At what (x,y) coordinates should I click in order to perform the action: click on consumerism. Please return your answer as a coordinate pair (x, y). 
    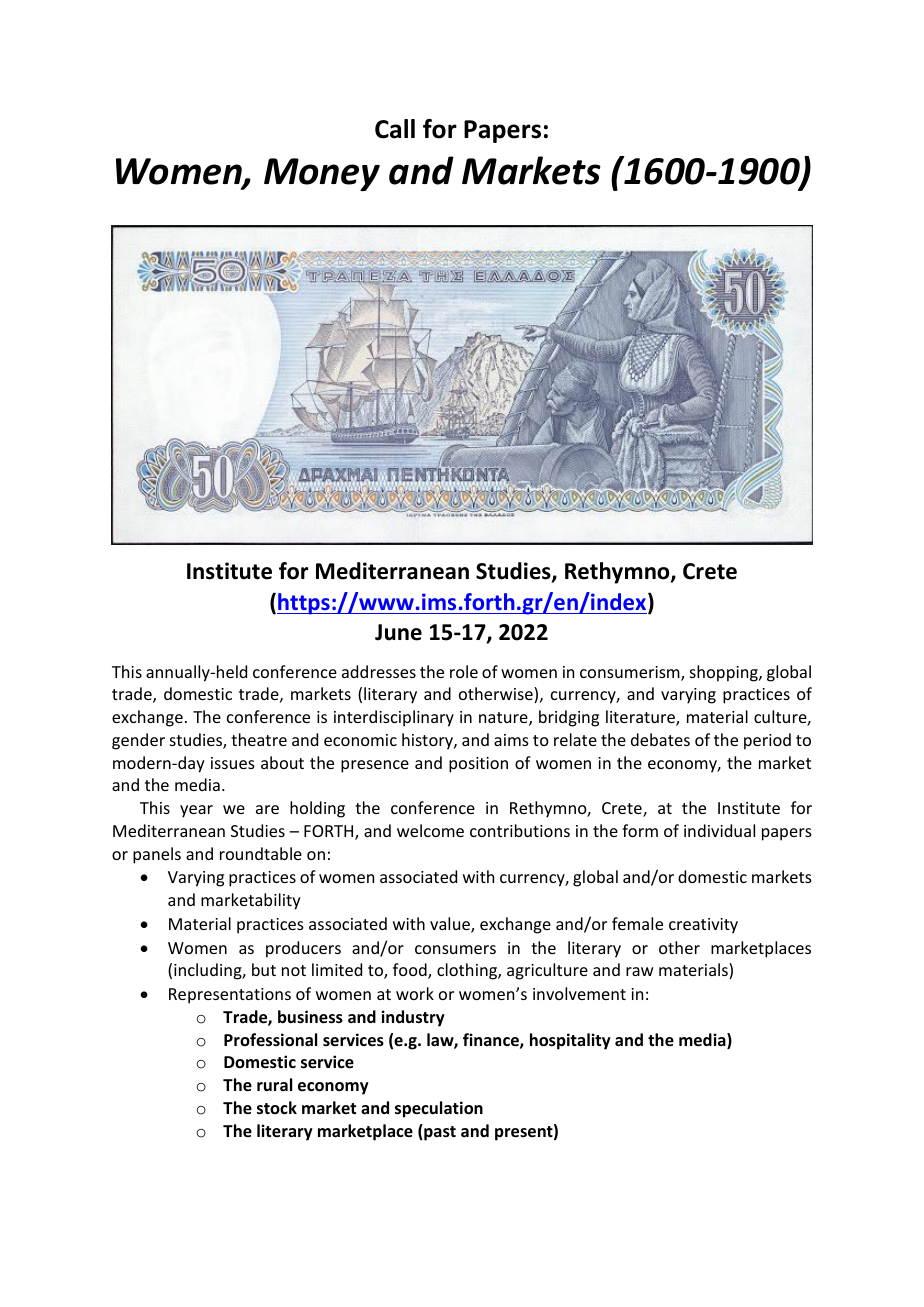
    Looking at the image, I should click on (631, 673).
